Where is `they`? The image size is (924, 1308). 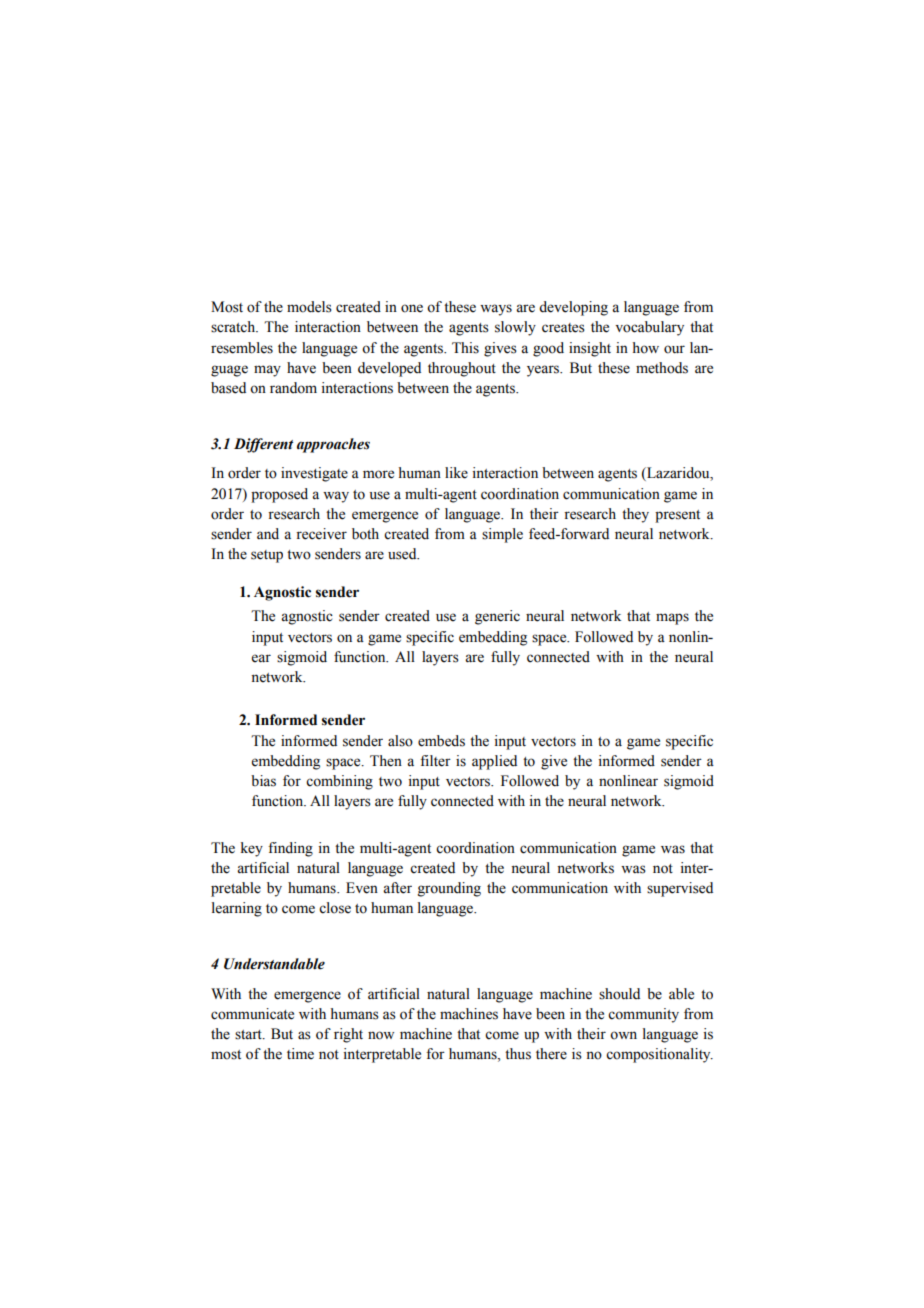
they is located at coordinates (635, 515).
